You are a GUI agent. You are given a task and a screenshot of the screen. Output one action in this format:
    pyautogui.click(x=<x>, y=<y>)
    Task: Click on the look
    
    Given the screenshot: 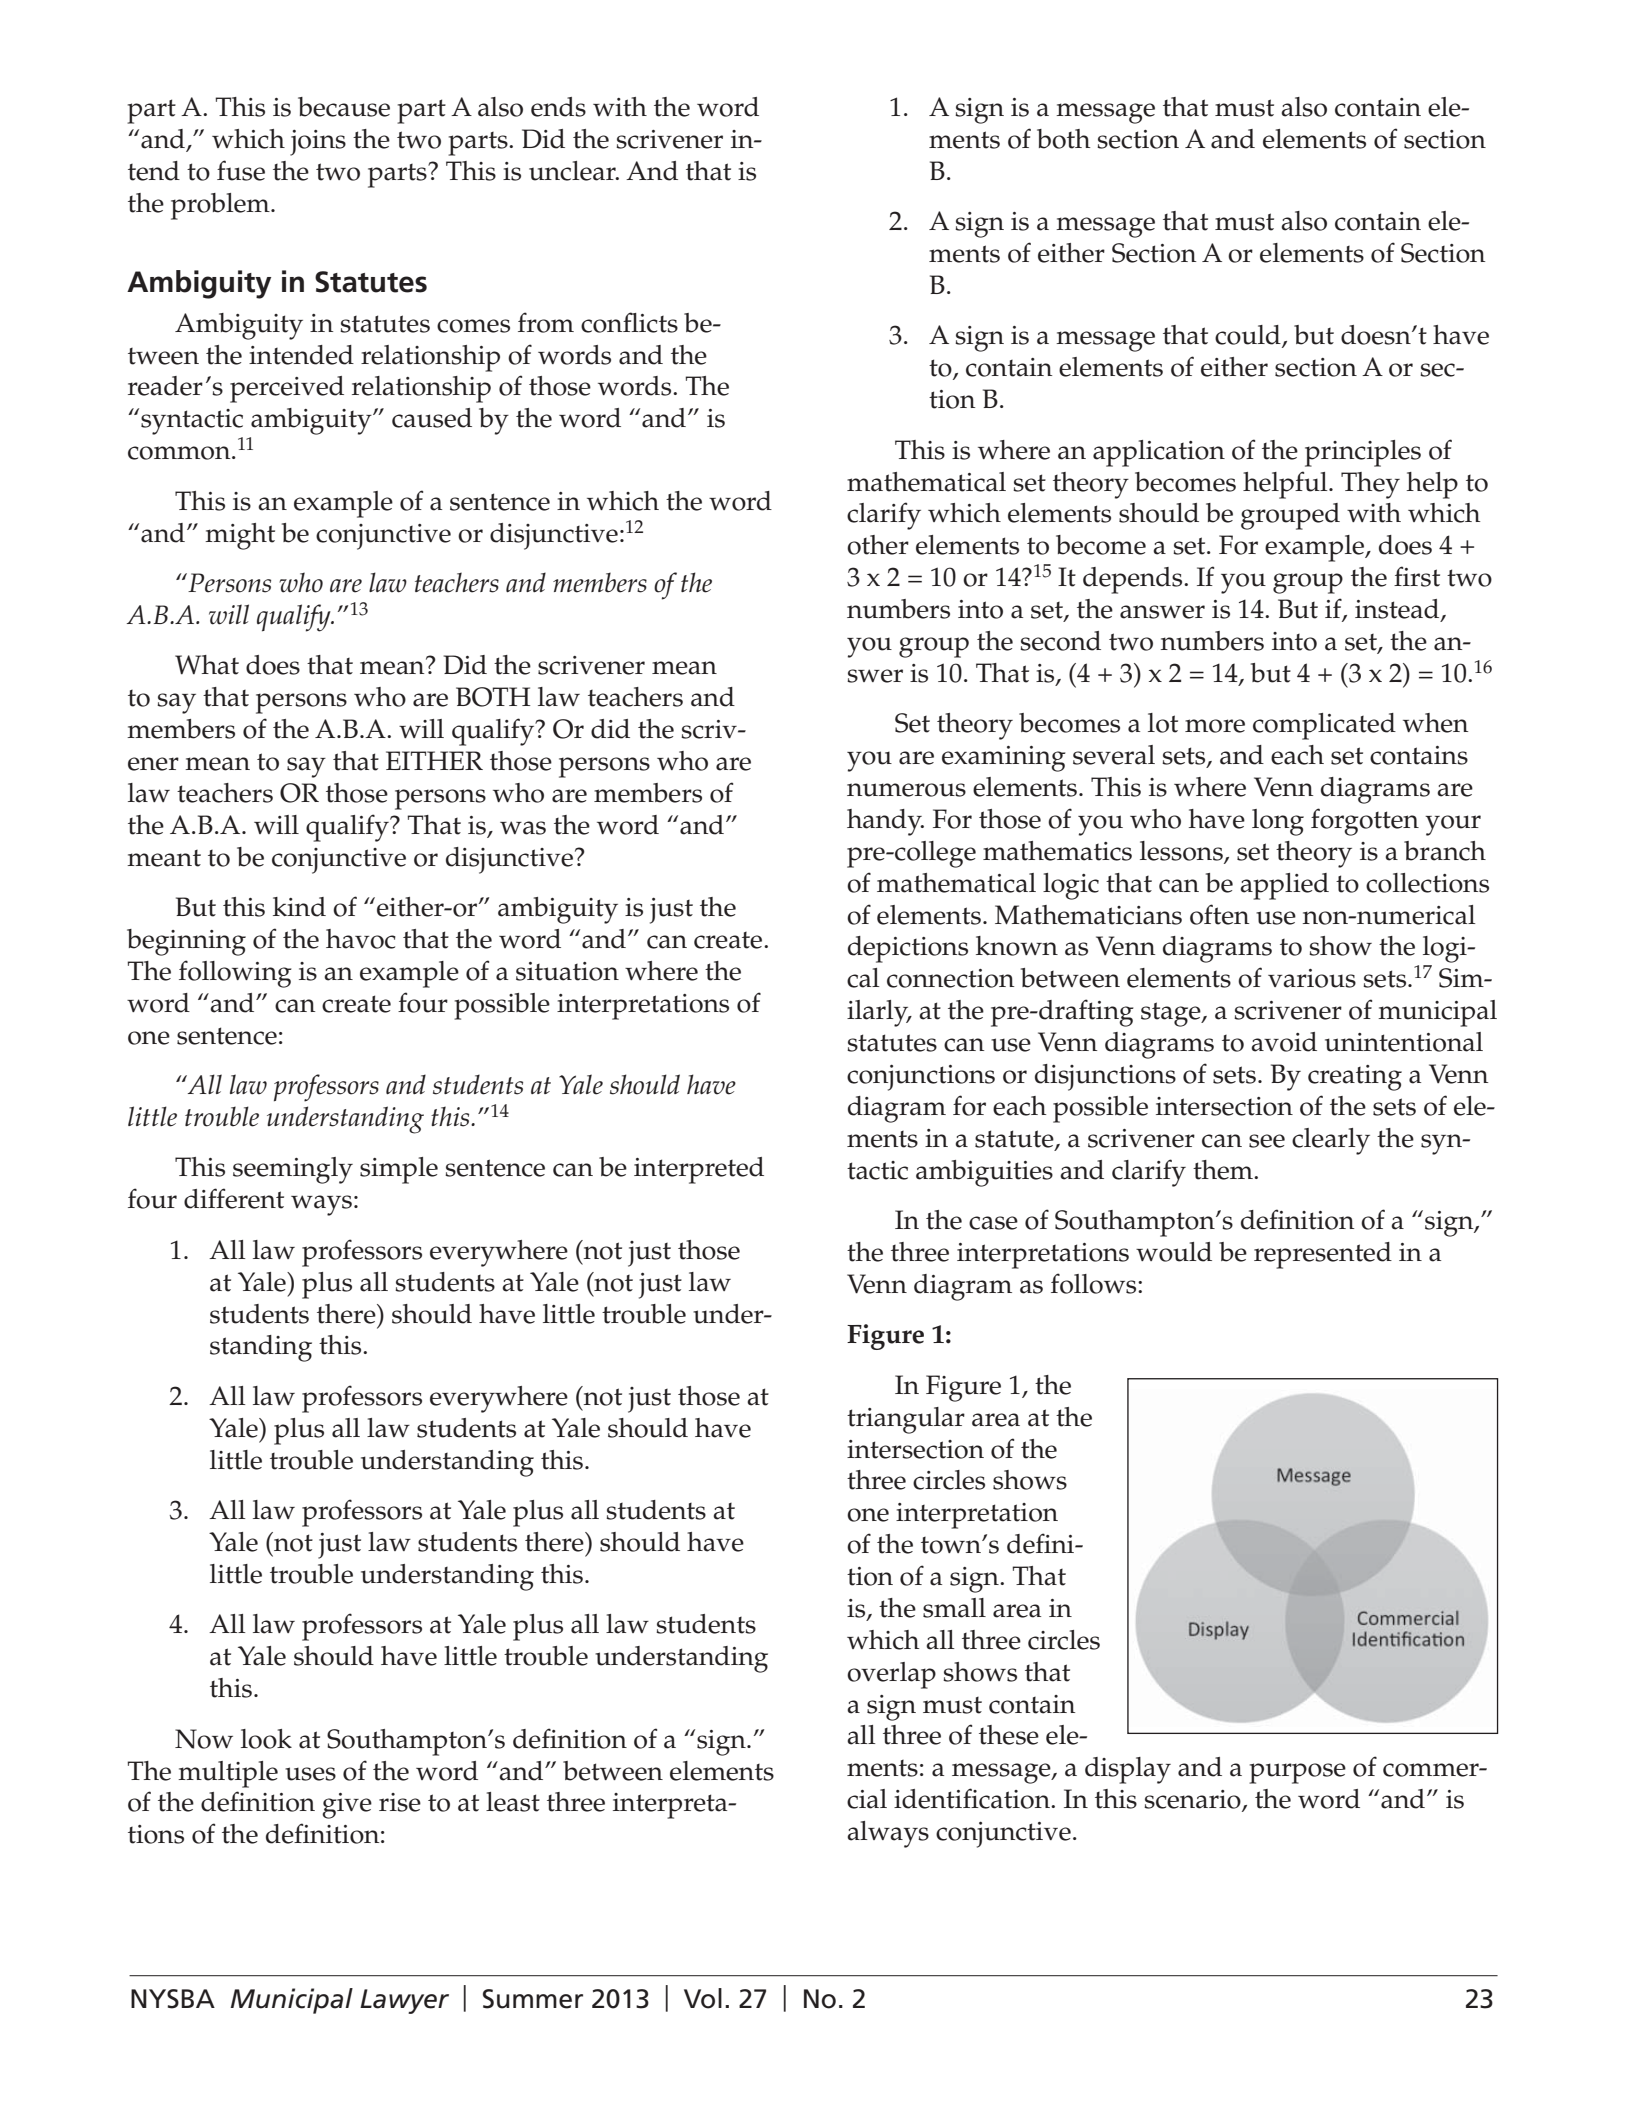 What is the action you would take?
    pyautogui.click(x=266, y=1739)
